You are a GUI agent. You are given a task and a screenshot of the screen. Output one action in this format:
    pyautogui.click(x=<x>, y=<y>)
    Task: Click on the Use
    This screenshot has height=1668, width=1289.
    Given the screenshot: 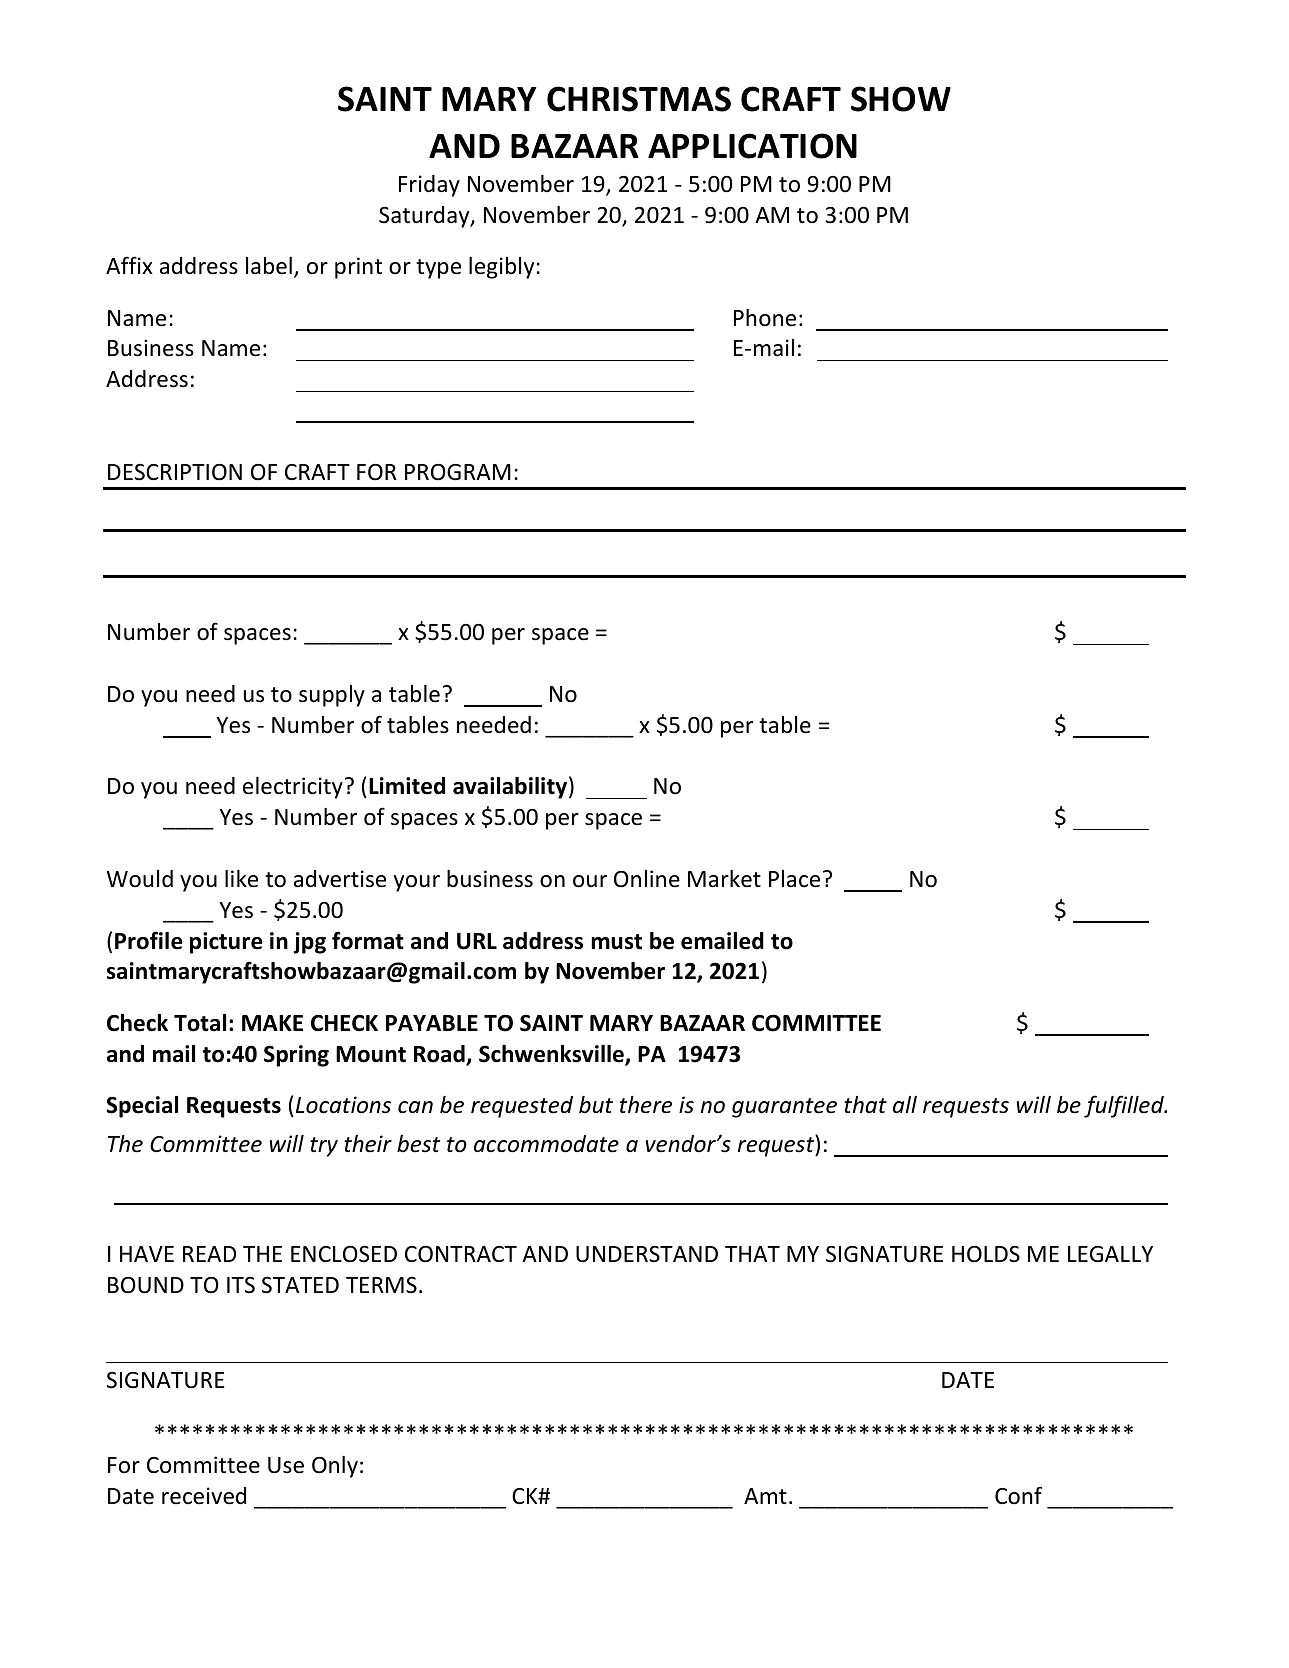 What is the action you would take?
    pyautogui.click(x=286, y=1465)
